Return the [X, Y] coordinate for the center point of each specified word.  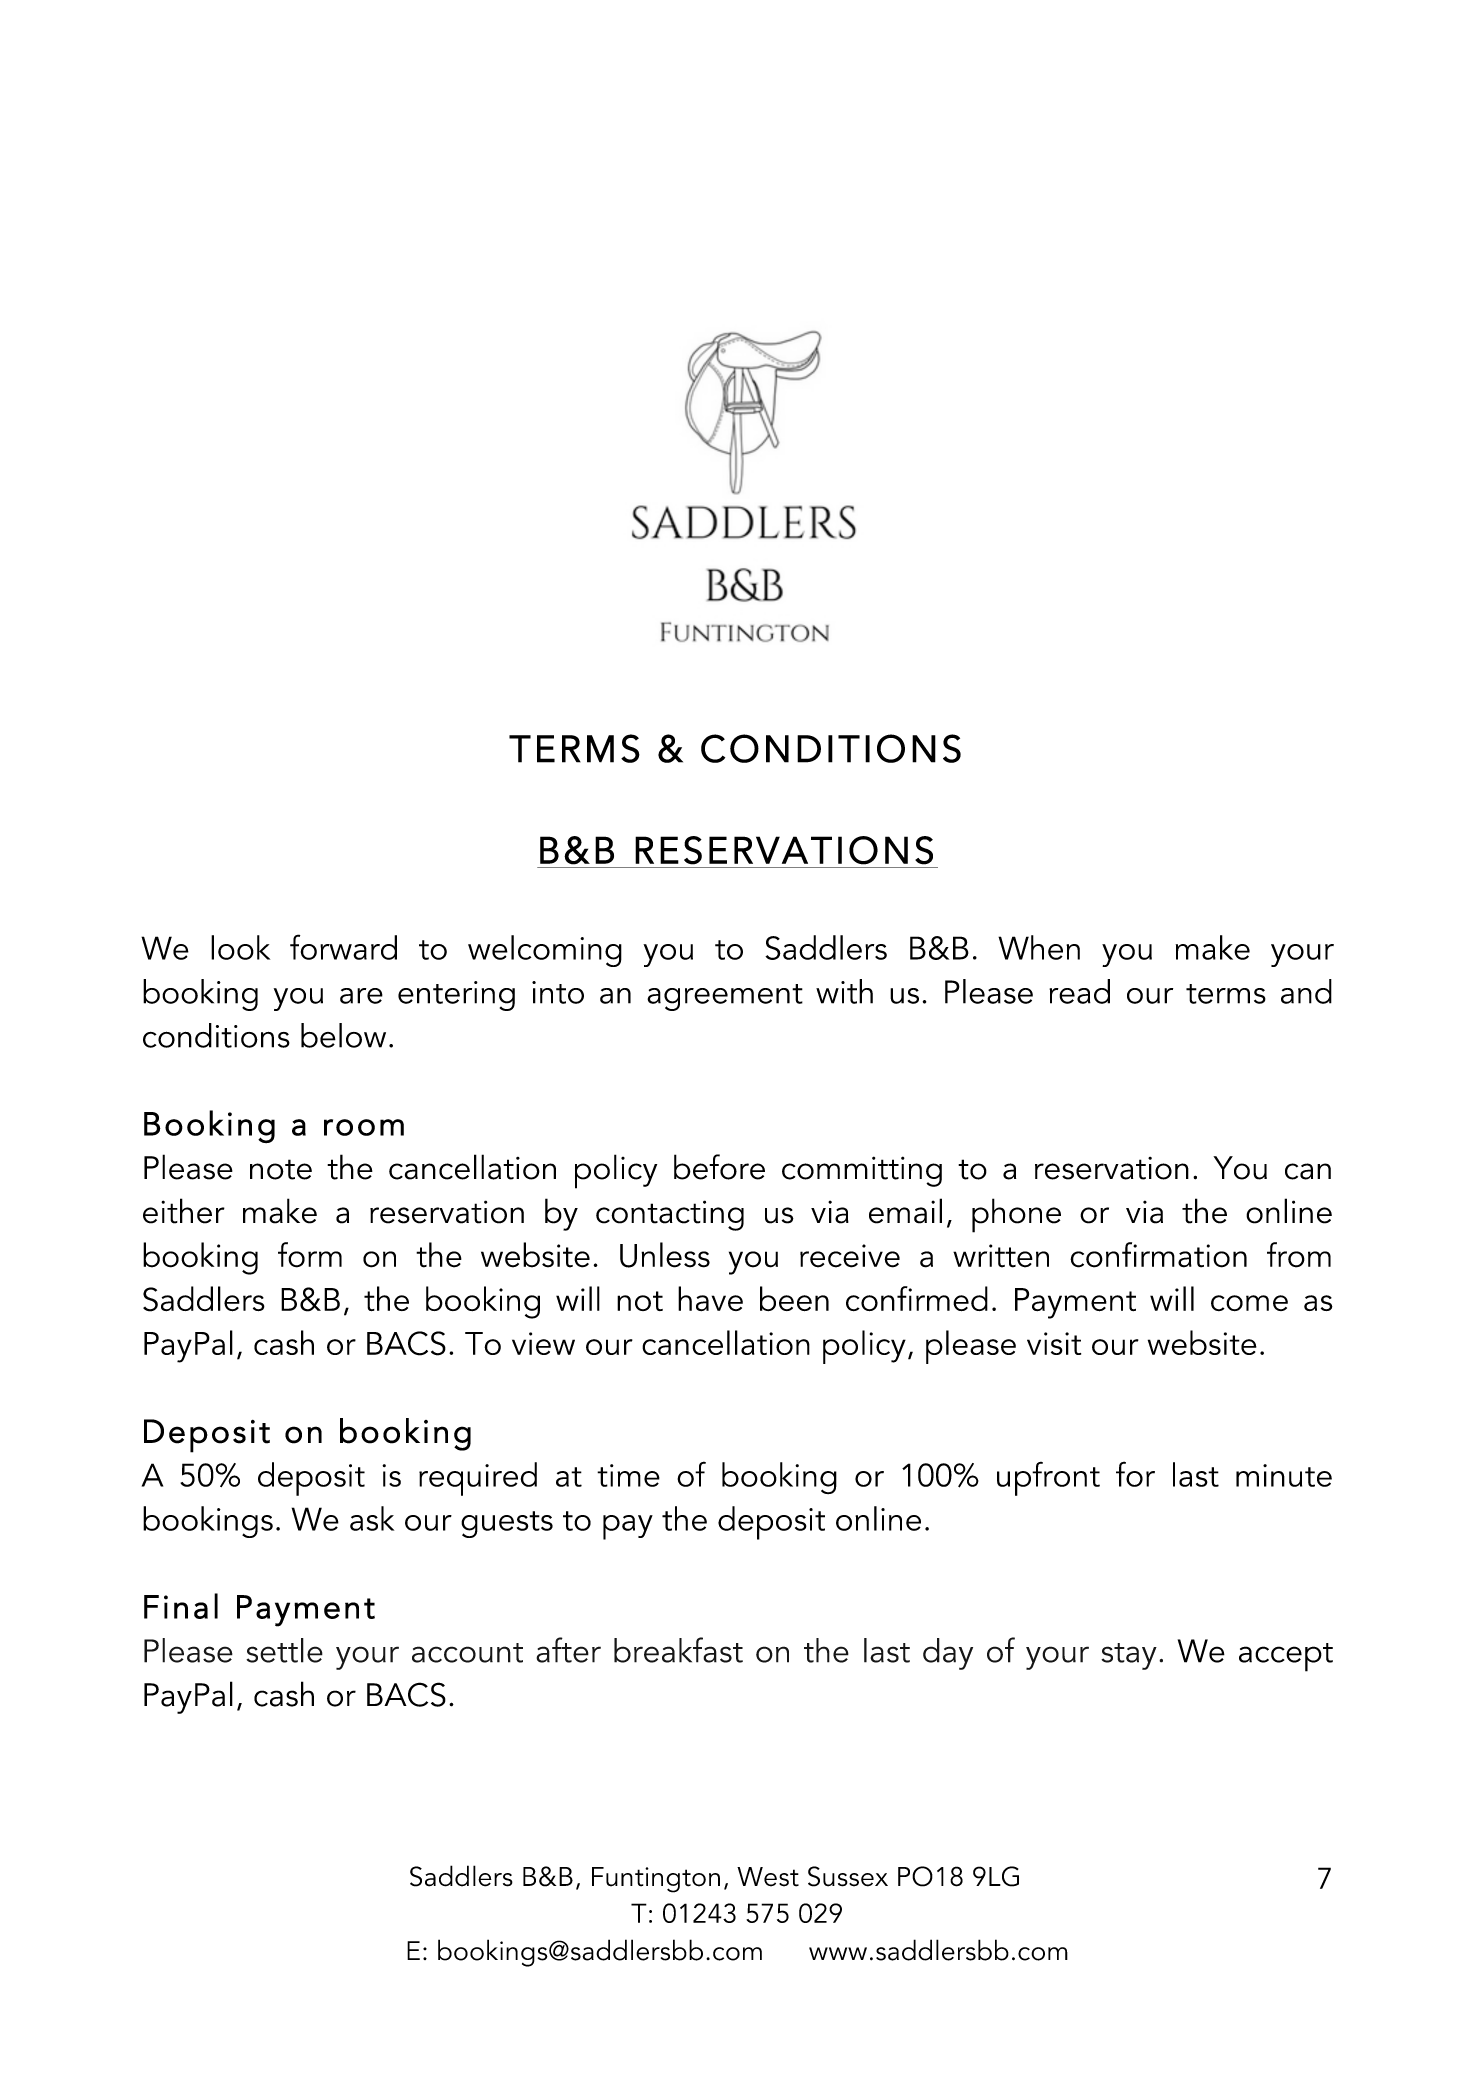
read [1079, 991]
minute [1284, 1475]
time [628, 1475]
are [361, 996]
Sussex [848, 1876]
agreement [725, 997]
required [478, 1479]
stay [1129, 1656]
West [768, 1877]
